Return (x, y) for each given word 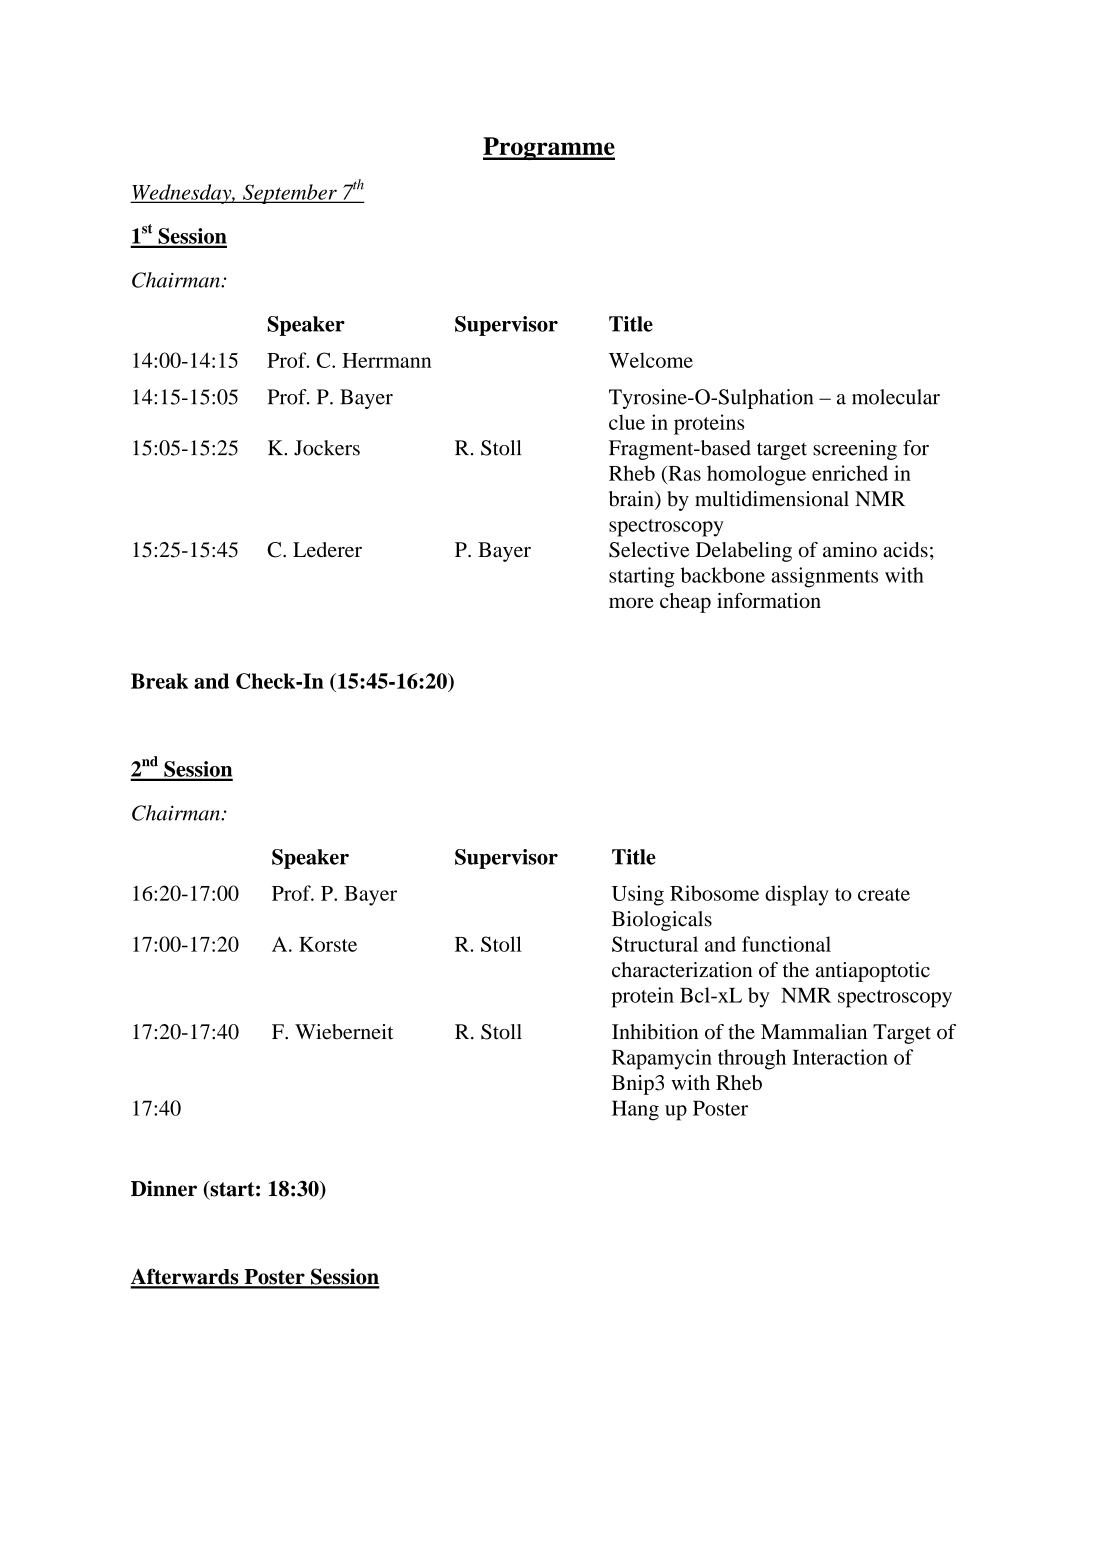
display (797, 895)
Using (638, 895)
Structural (655, 944)
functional (786, 944)
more (631, 602)
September (290, 194)
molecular (896, 397)
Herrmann (387, 360)
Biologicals (662, 921)
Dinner (164, 1189)
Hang (635, 1110)
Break (159, 681)
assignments (824, 577)
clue (627, 422)
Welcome (651, 360)
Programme (549, 148)
